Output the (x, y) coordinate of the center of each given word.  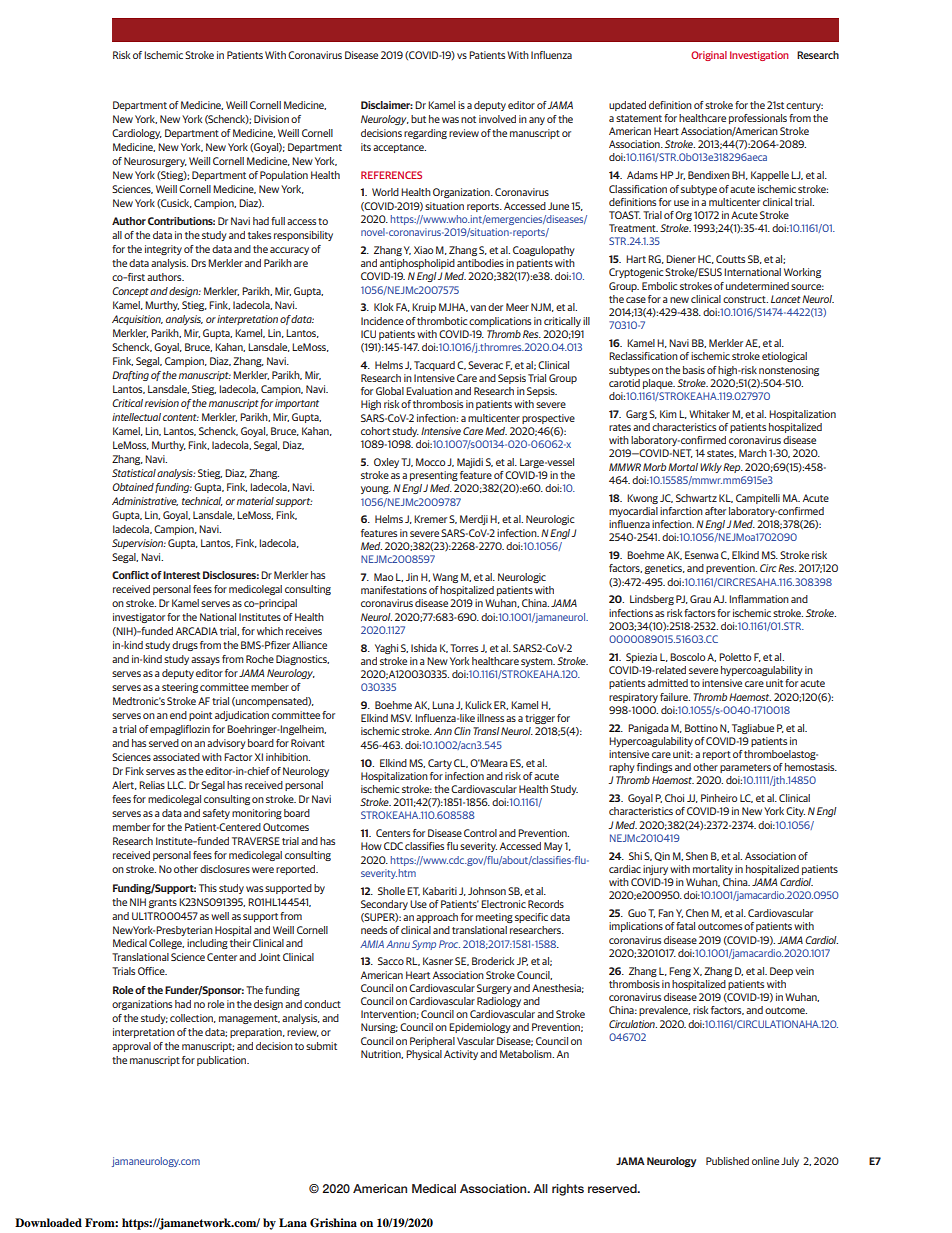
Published (727, 1161)
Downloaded (48, 1222)
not (468, 119)
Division (271, 119)
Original (709, 56)
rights (568, 1190)
